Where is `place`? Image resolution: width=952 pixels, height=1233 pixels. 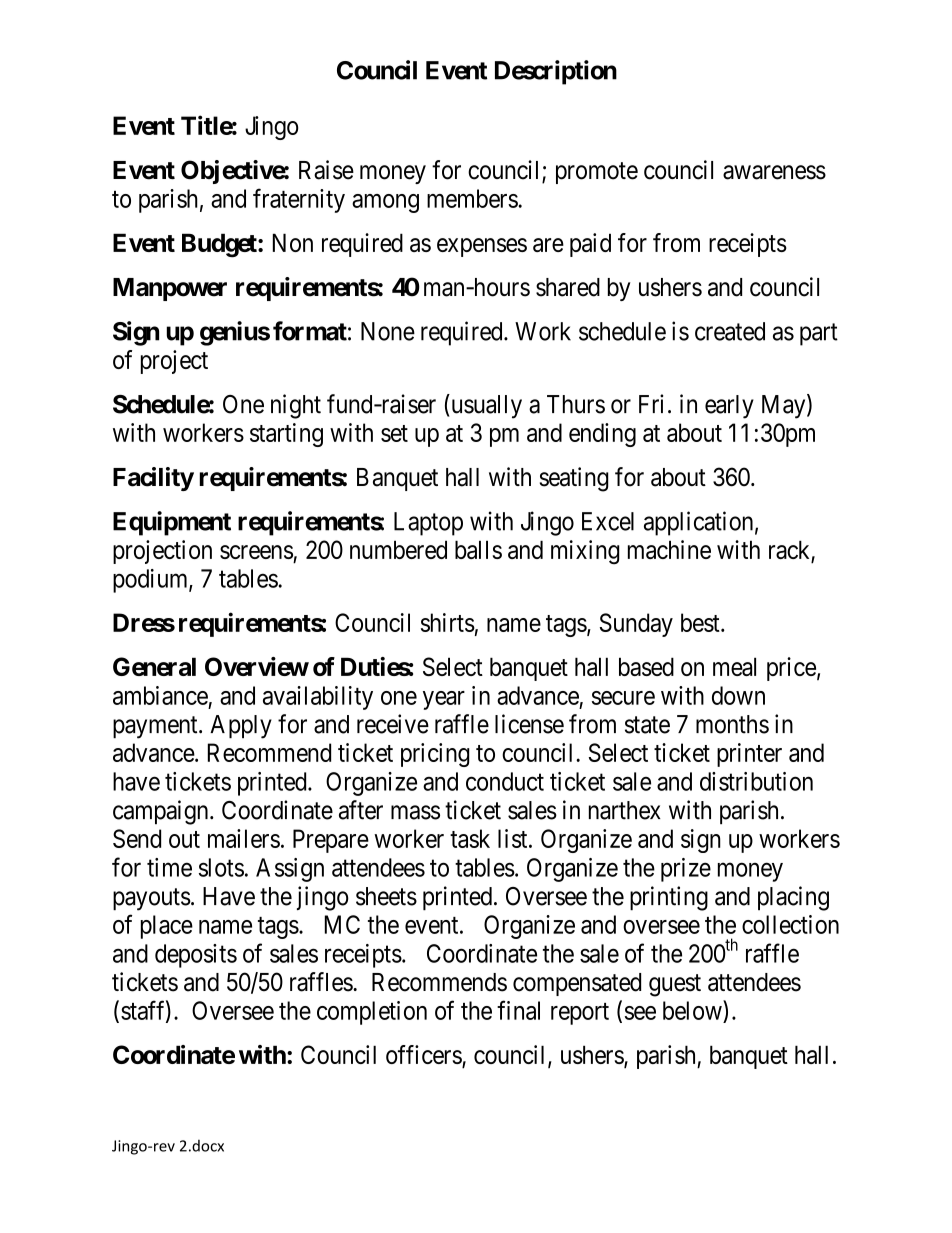
place is located at coordinates (167, 927).
